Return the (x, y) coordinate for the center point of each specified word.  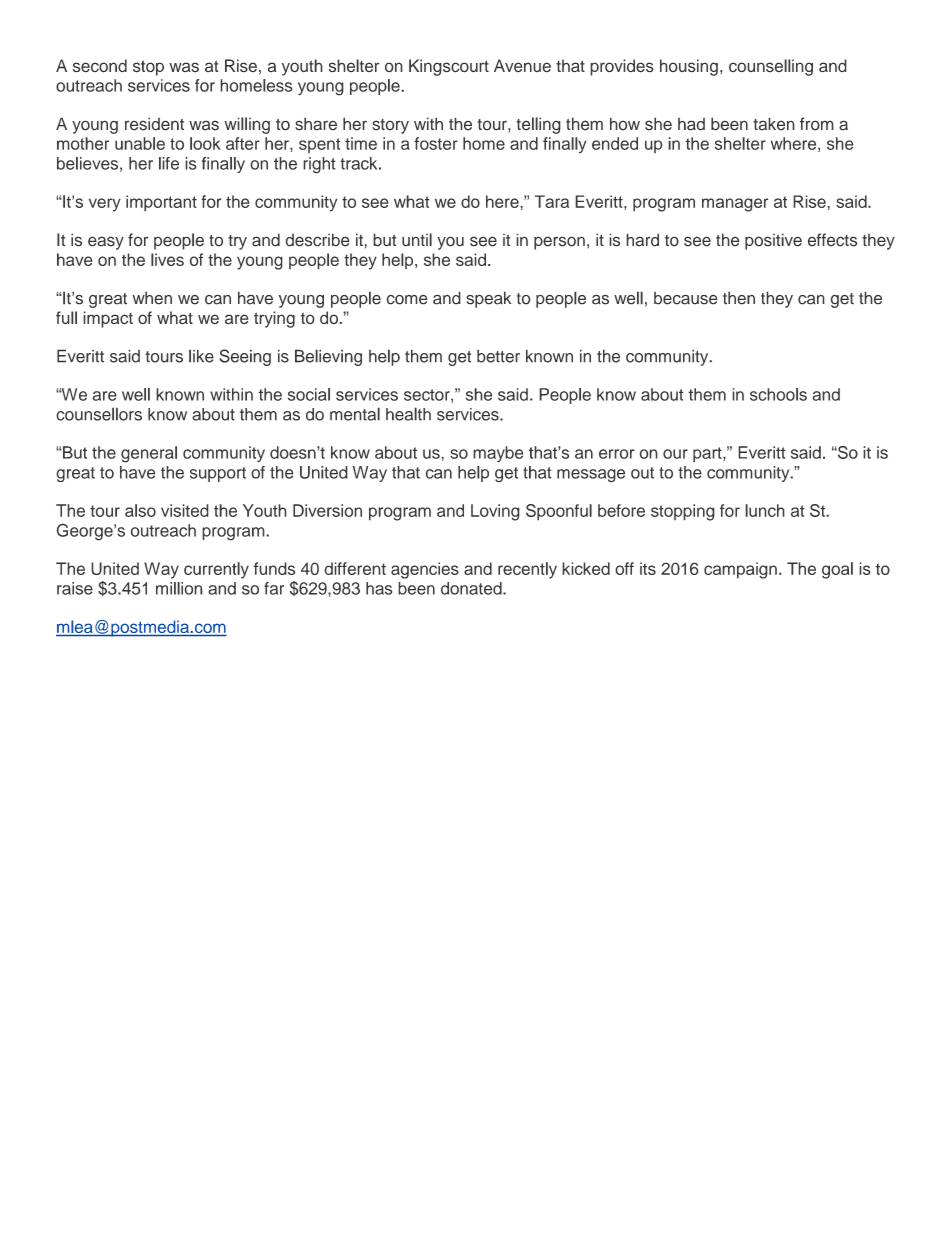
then (739, 298)
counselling (771, 67)
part (708, 454)
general (149, 454)
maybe (498, 454)
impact (108, 319)
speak (488, 299)
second (100, 66)
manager (735, 205)
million (179, 588)
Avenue (522, 66)
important (161, 203)
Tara (552, 201)
